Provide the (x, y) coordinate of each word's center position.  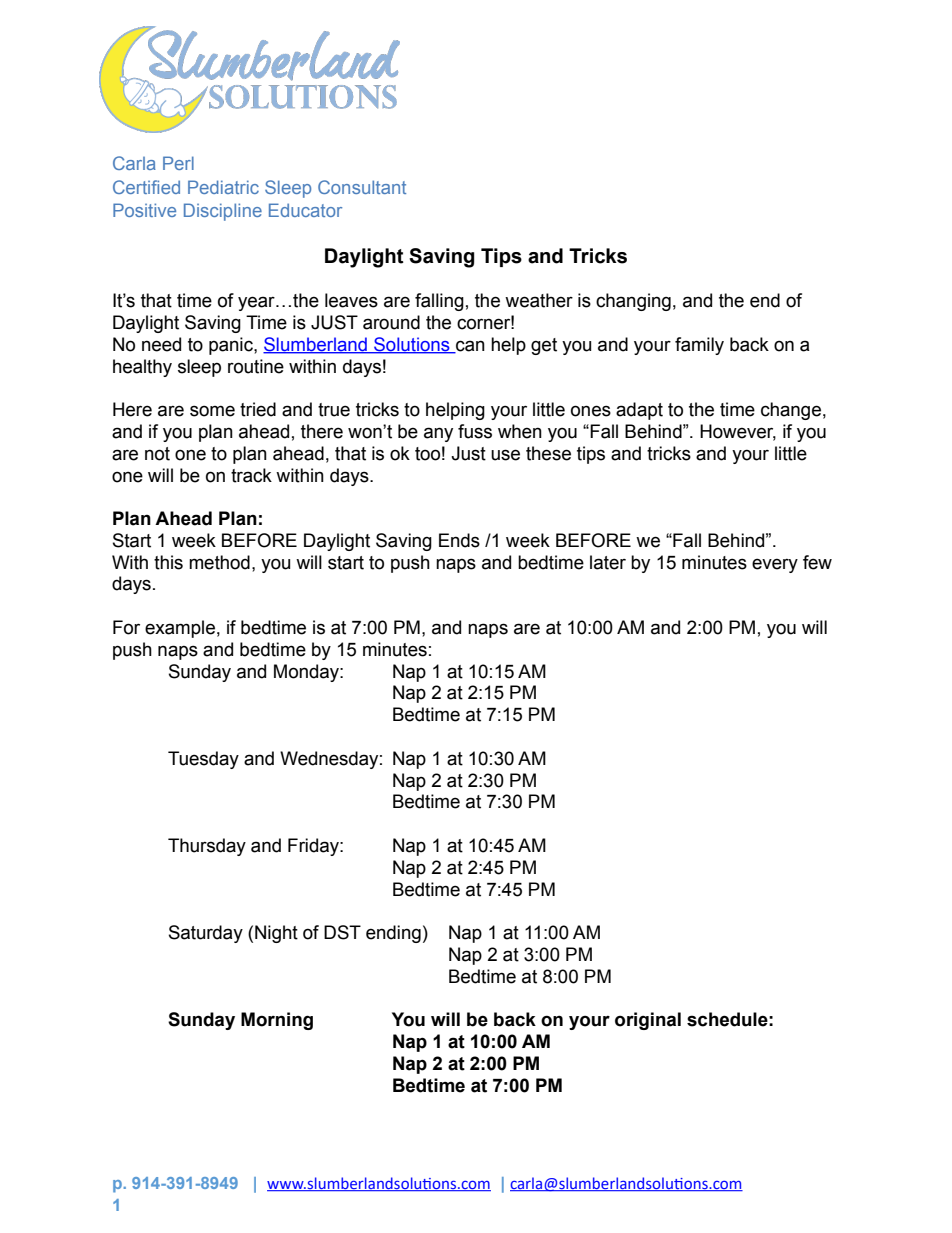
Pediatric (223, 187)
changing (633, 302)
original (648, 1021)
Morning (277, 1021)
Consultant (362, 187)
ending (393, 934)
